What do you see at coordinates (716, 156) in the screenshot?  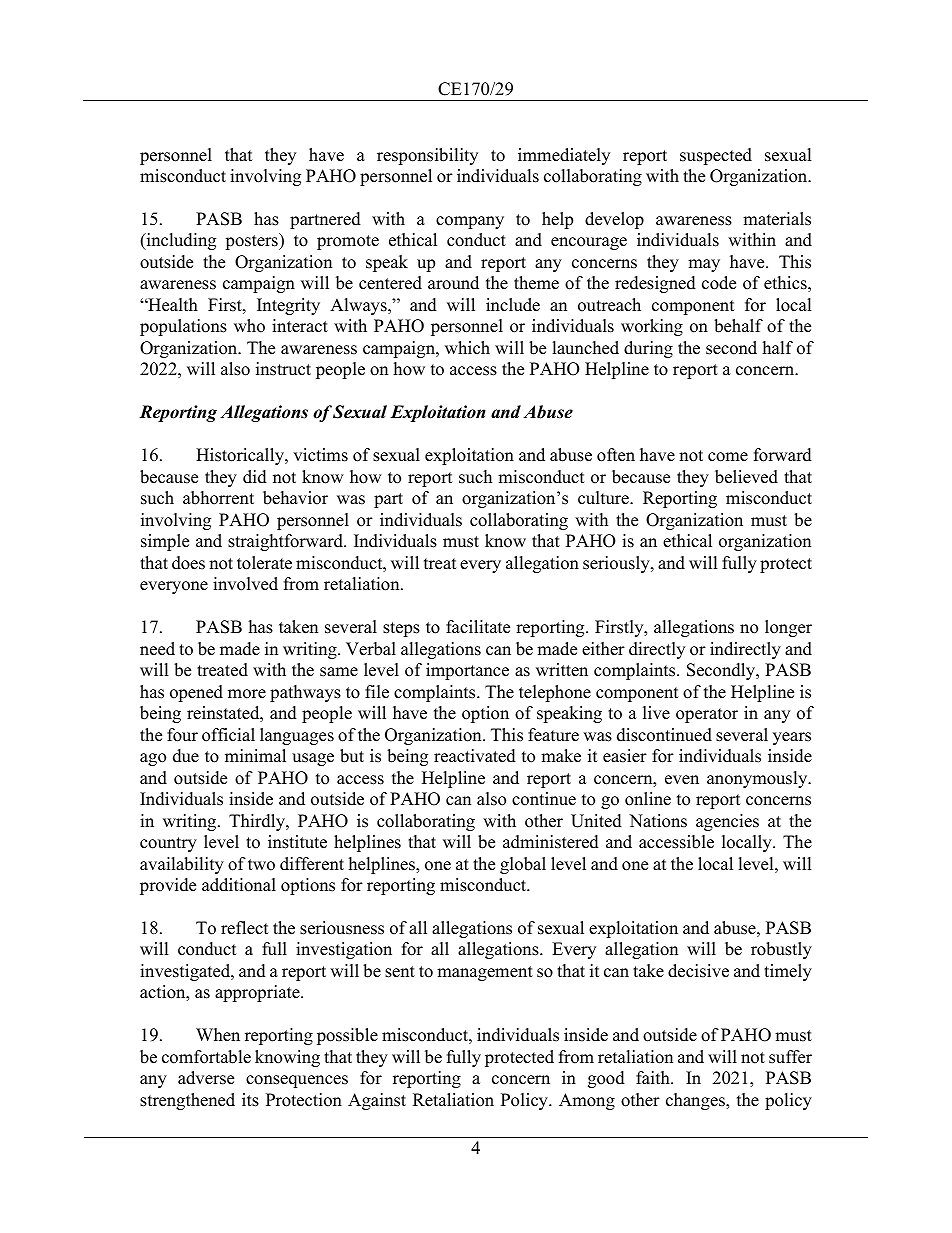 I see `suspected` at bounding box center [716, 156].
